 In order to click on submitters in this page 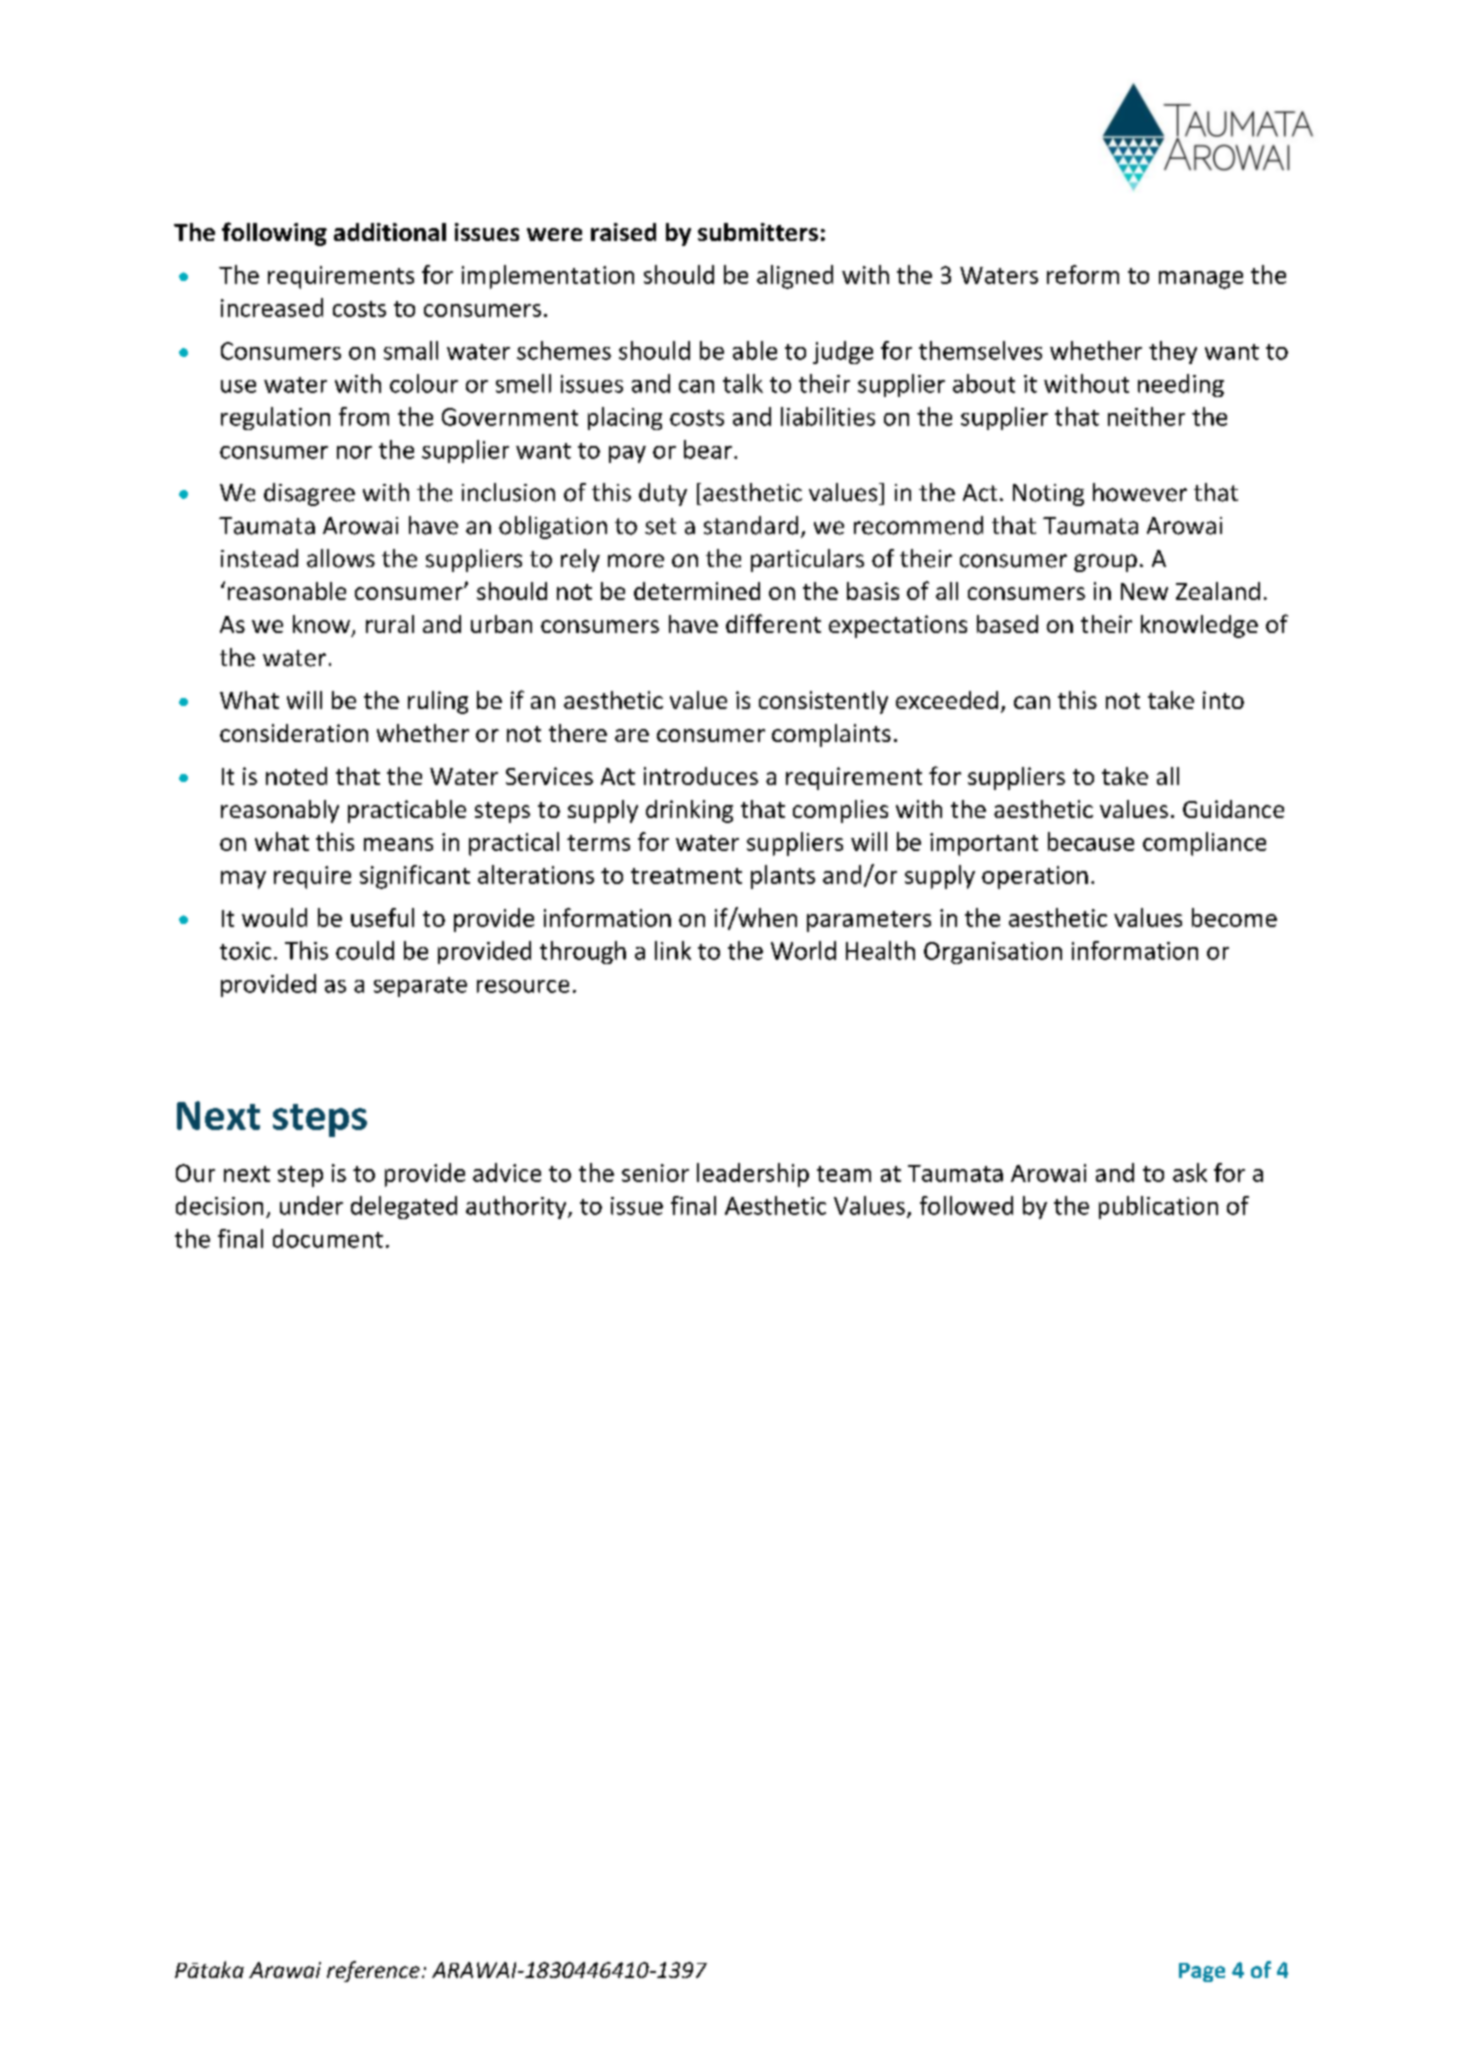, I will do `click(758, 232)`.
